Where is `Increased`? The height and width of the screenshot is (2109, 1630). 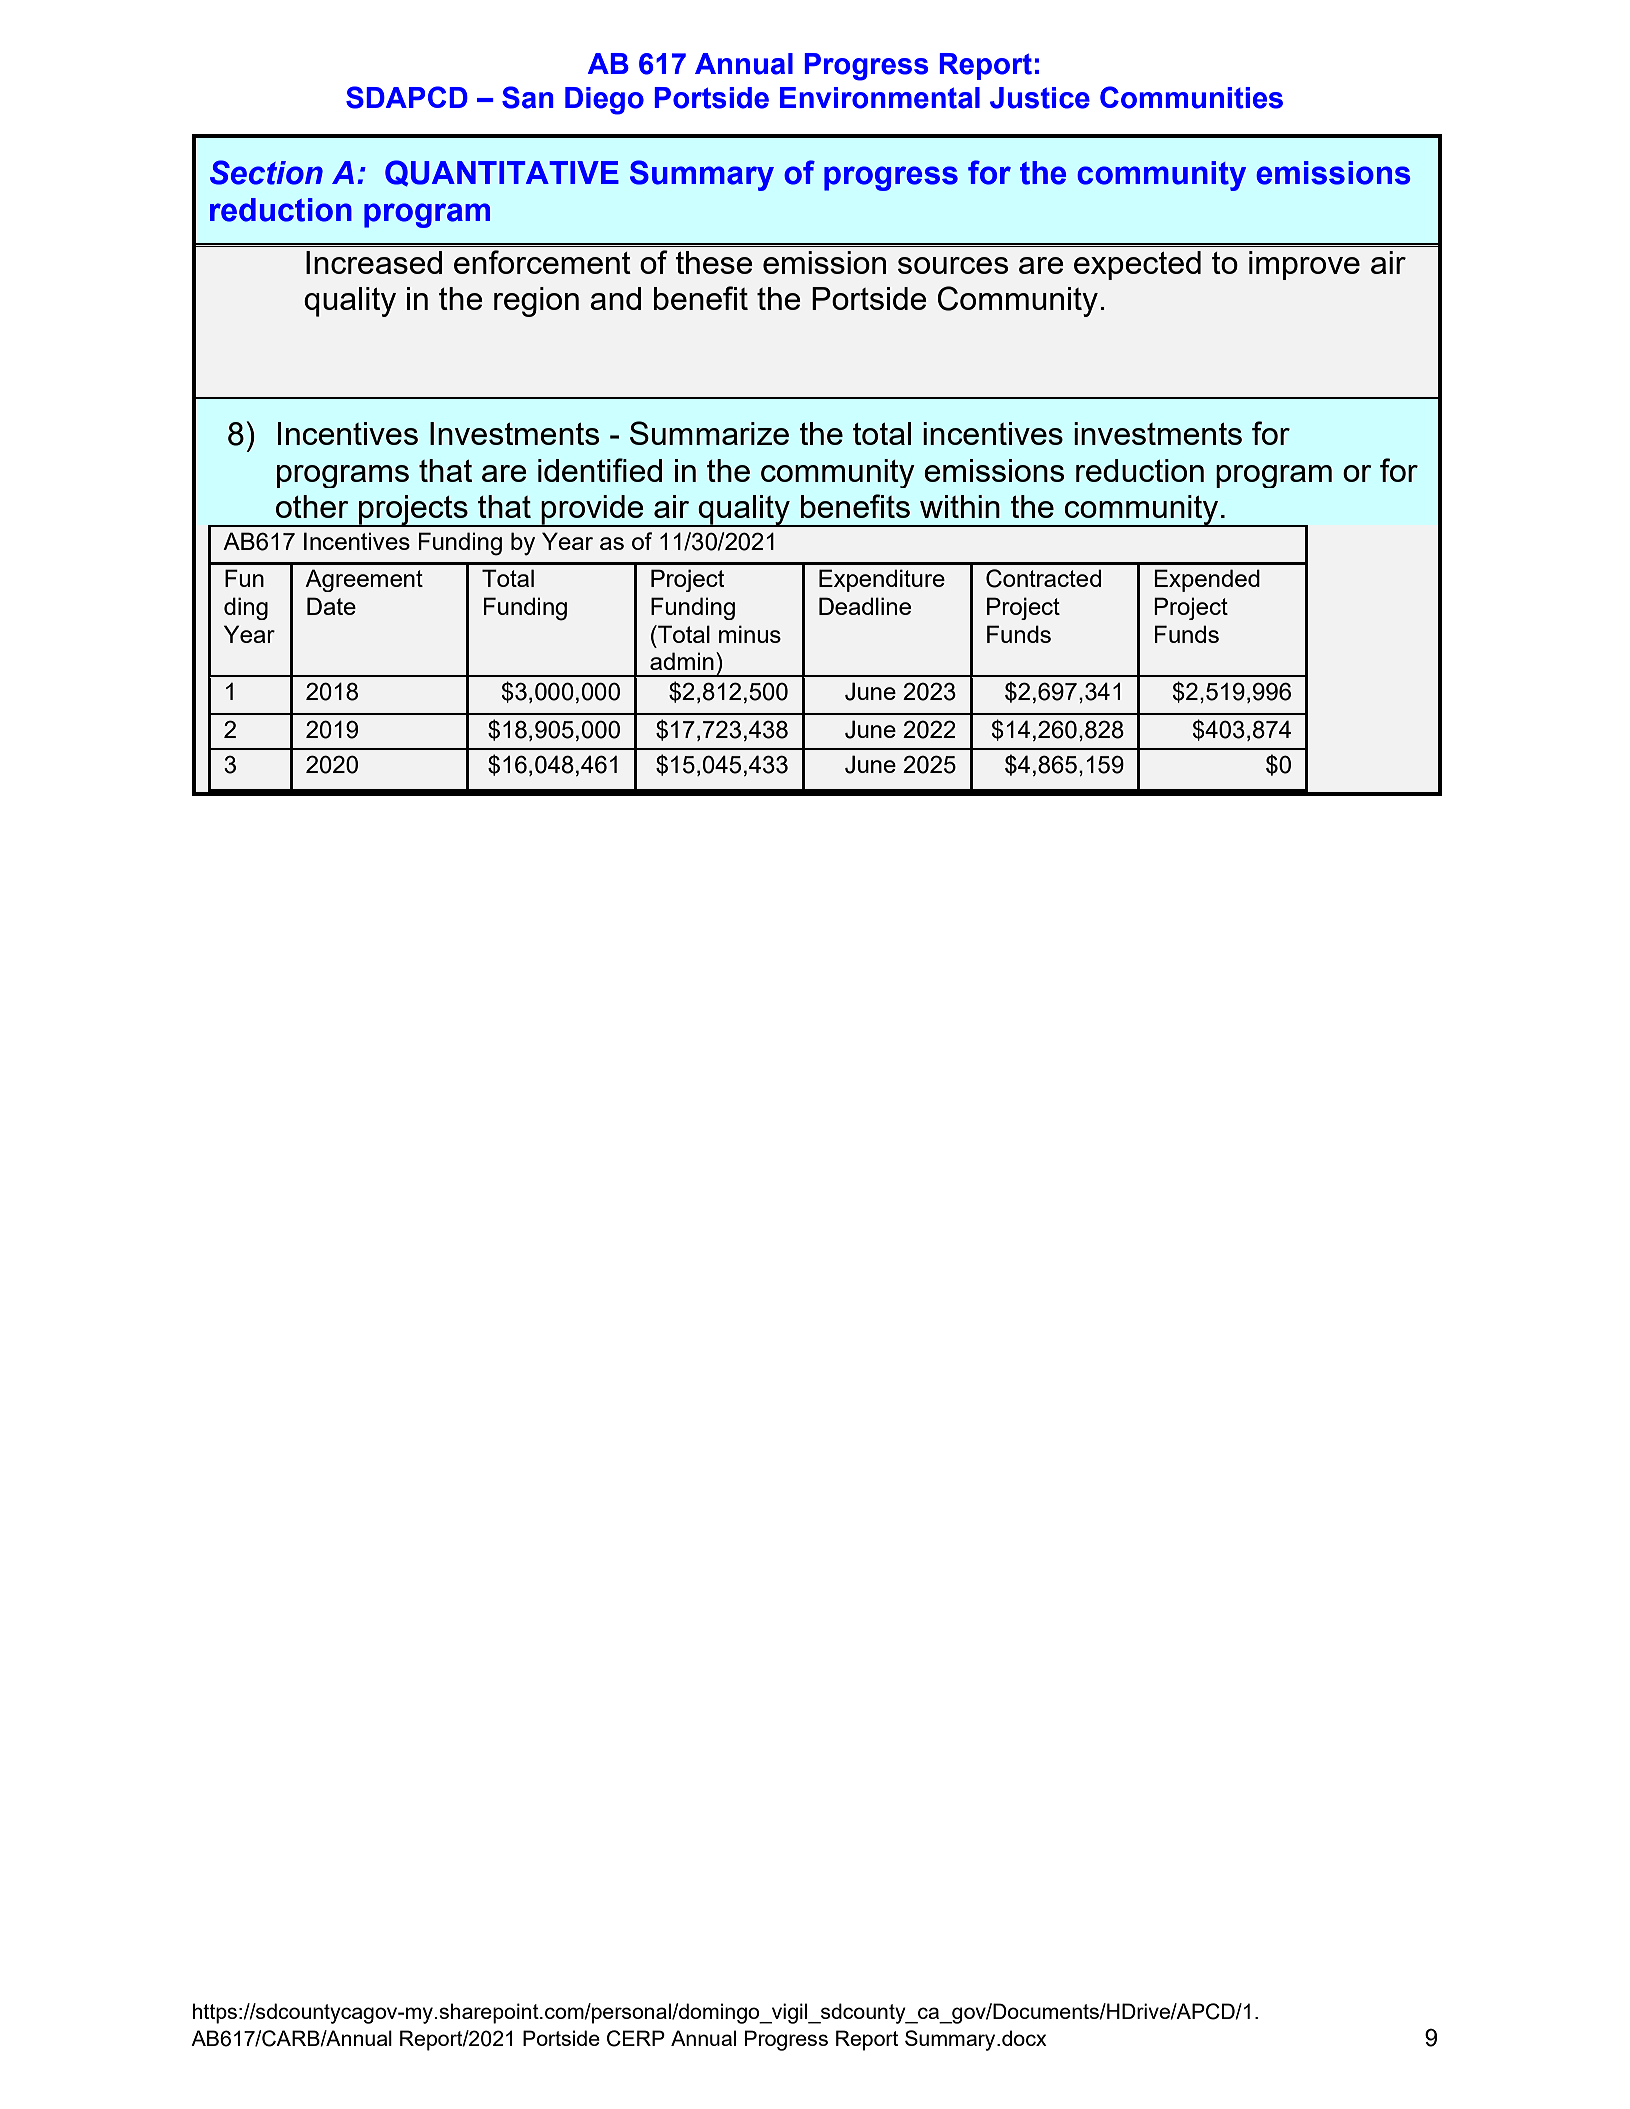
Increased is located at coordinates (374, 262).
